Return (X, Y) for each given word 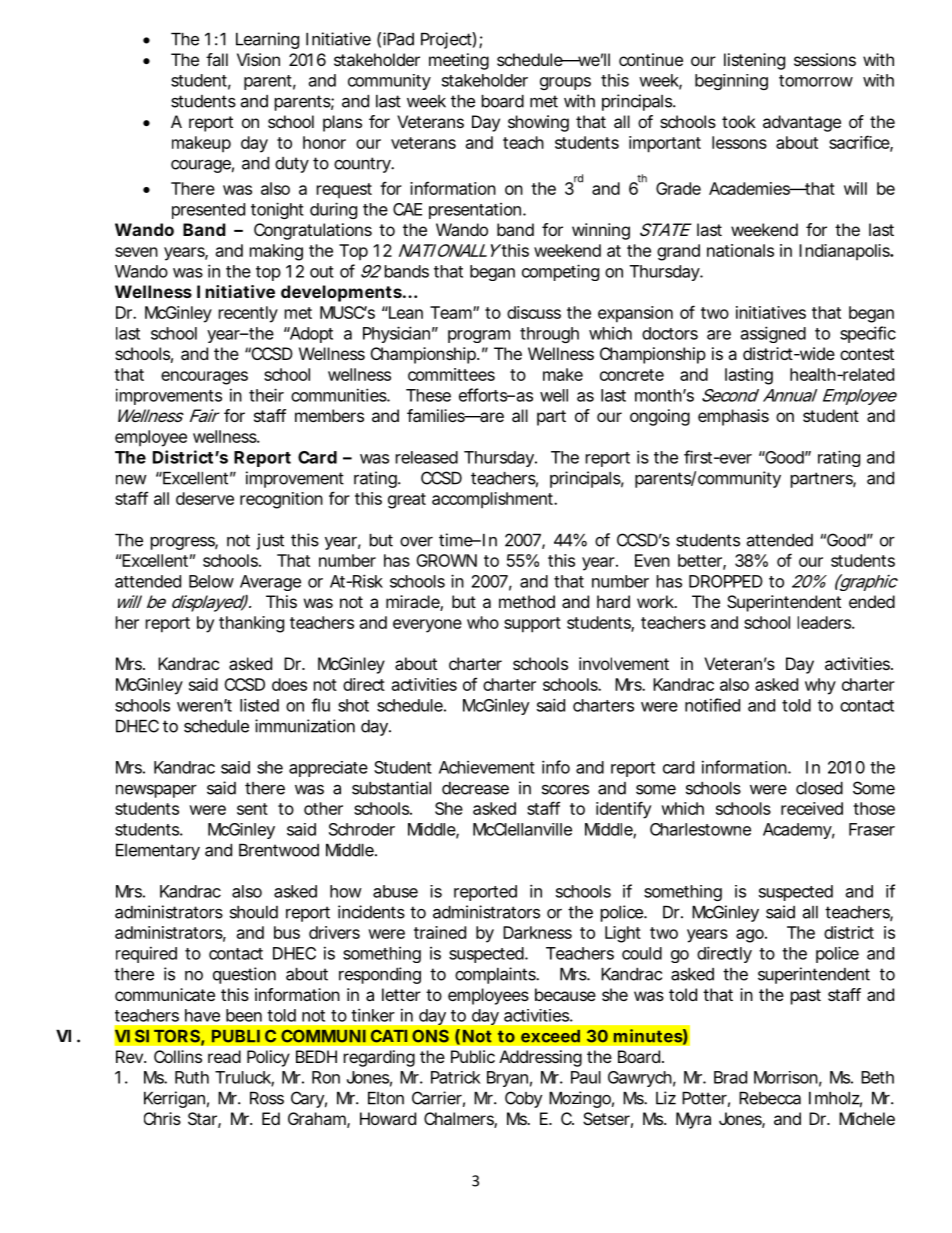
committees (451, 374)
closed (819, 788)
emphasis (733, 417)
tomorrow (816, 81)
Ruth (192, 1077)
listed (259, 705)
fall (217, 59)
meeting (459, 61)
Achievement (487, 767)
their (266, 395)
